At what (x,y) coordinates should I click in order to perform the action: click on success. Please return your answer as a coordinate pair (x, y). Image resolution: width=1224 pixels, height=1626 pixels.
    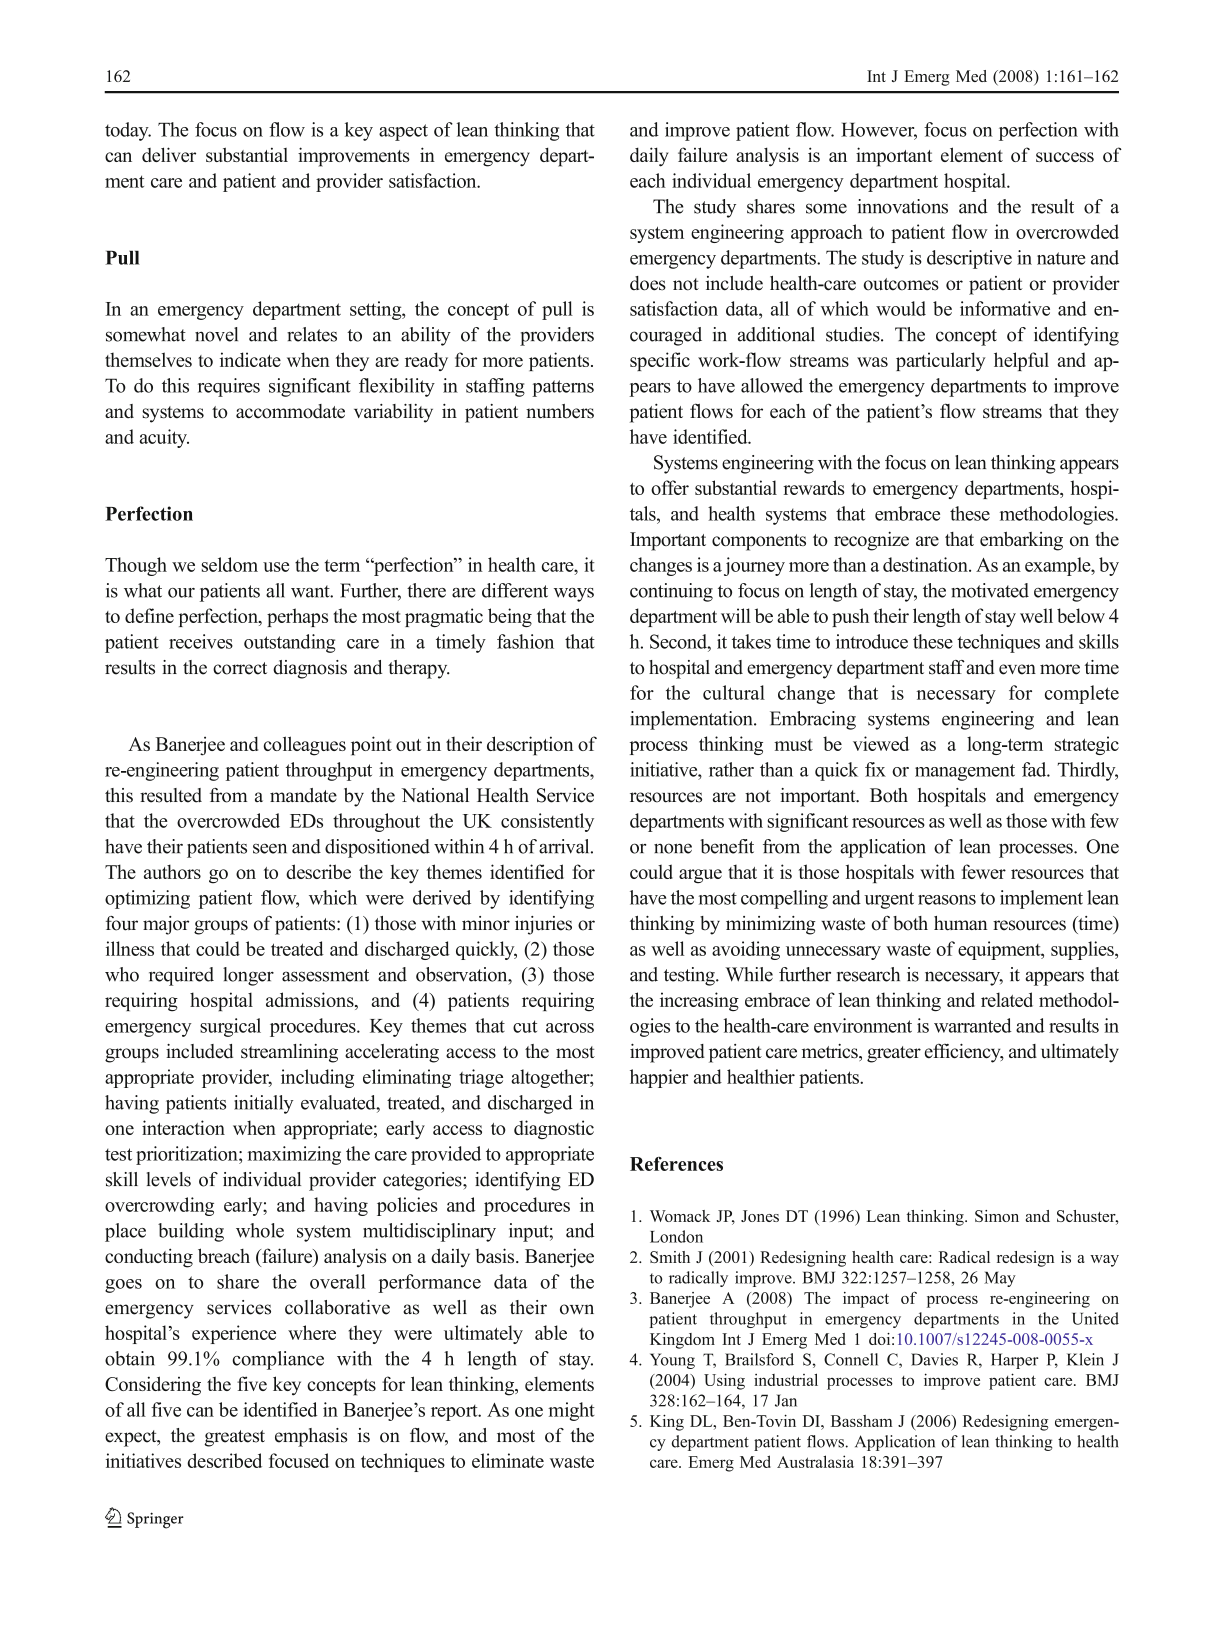
    Looking at the image, I should click on (1065, 157).
